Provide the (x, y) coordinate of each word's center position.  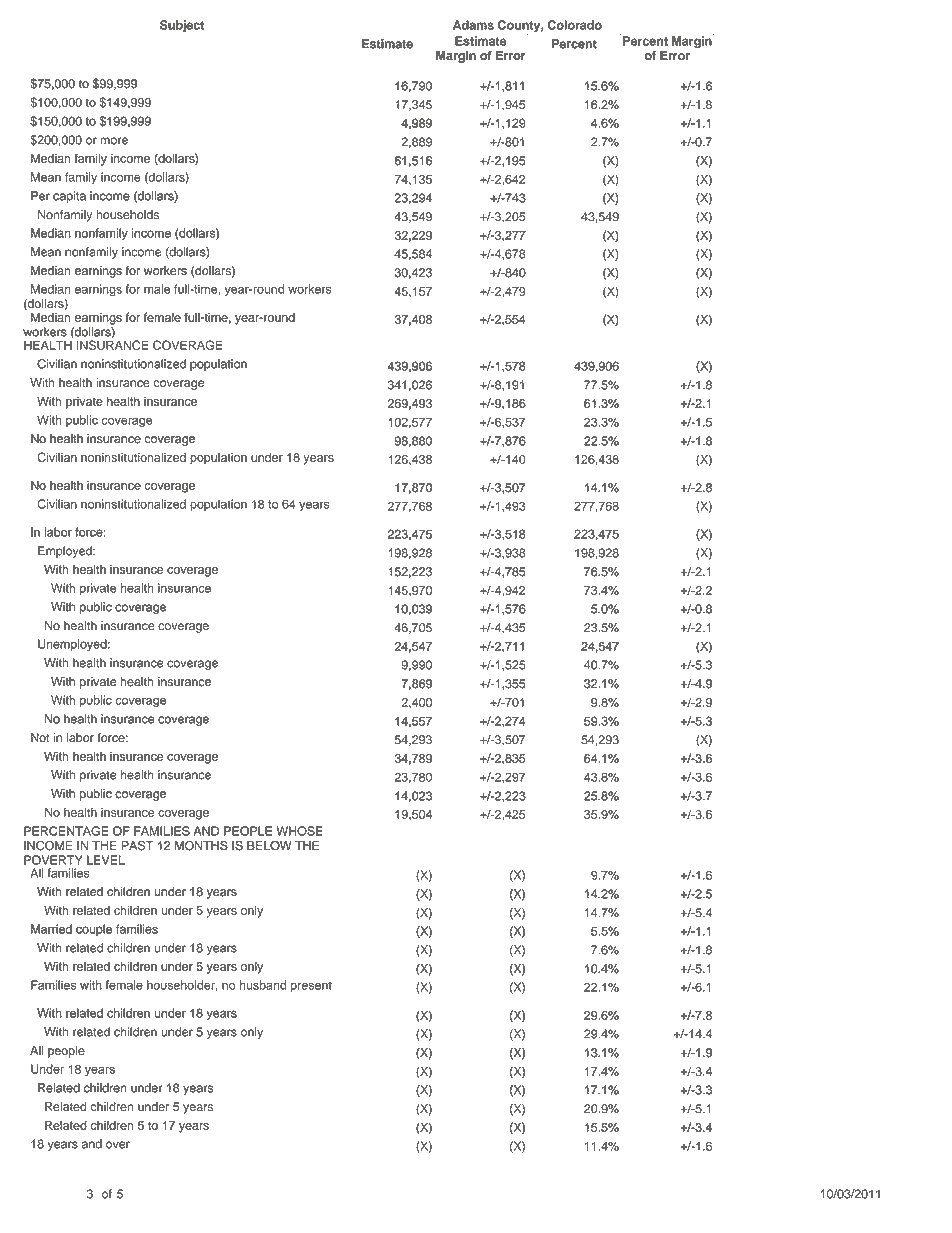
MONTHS (201, 846)
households (127, 215)
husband (263, 985)
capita (69, 197)
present (311, 986)
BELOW (269, 846)
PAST (137, 846)
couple (94, 930)
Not (40, 738)
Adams (473, 25)
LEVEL (106, 860)
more (114, 141)
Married (51, 929)
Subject (182, 26)
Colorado (575, 25)
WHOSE (299, 831)
